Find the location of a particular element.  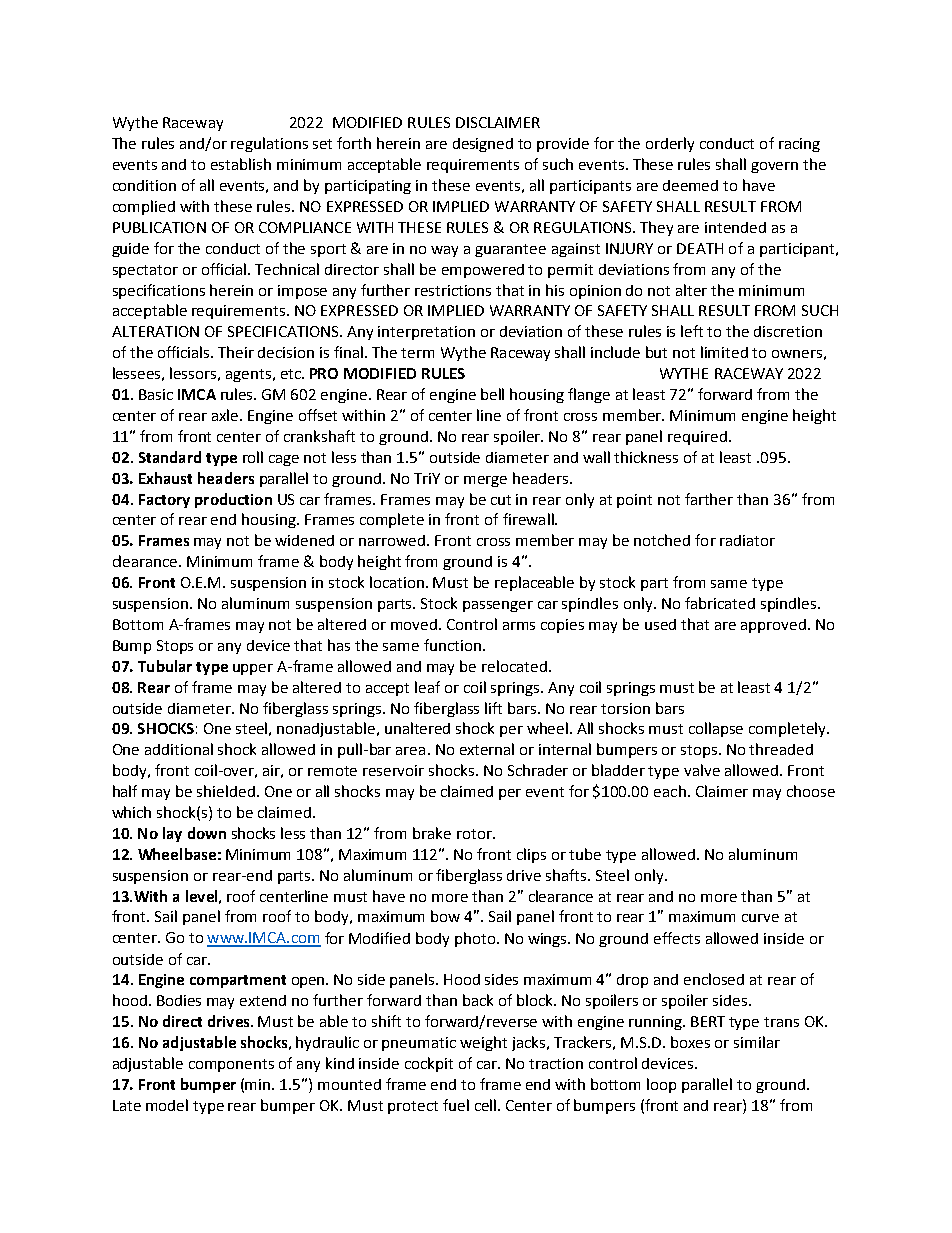

Tubular is located at coordinates (165, 666).
